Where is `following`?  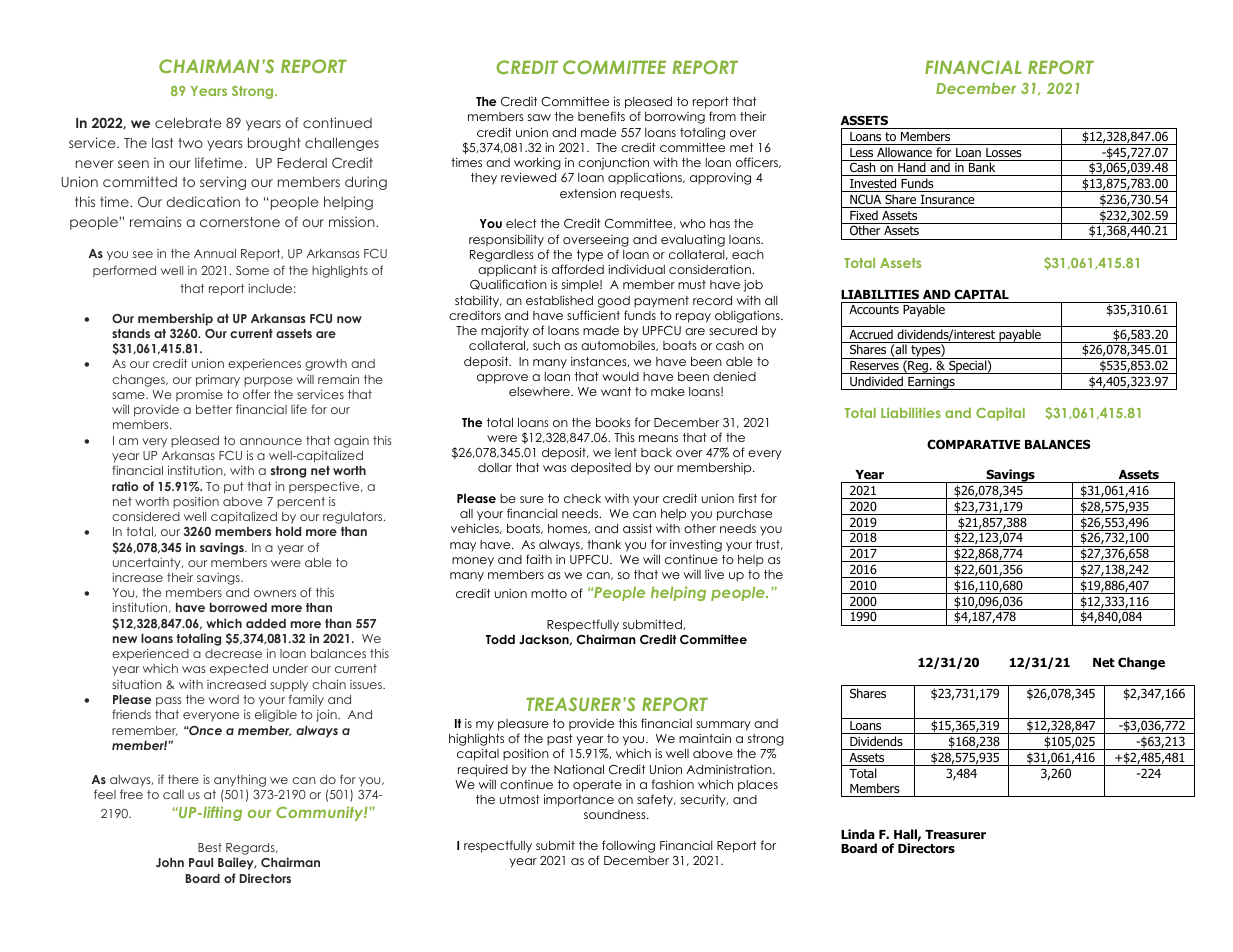
following is located at coordinates (628, 846).
